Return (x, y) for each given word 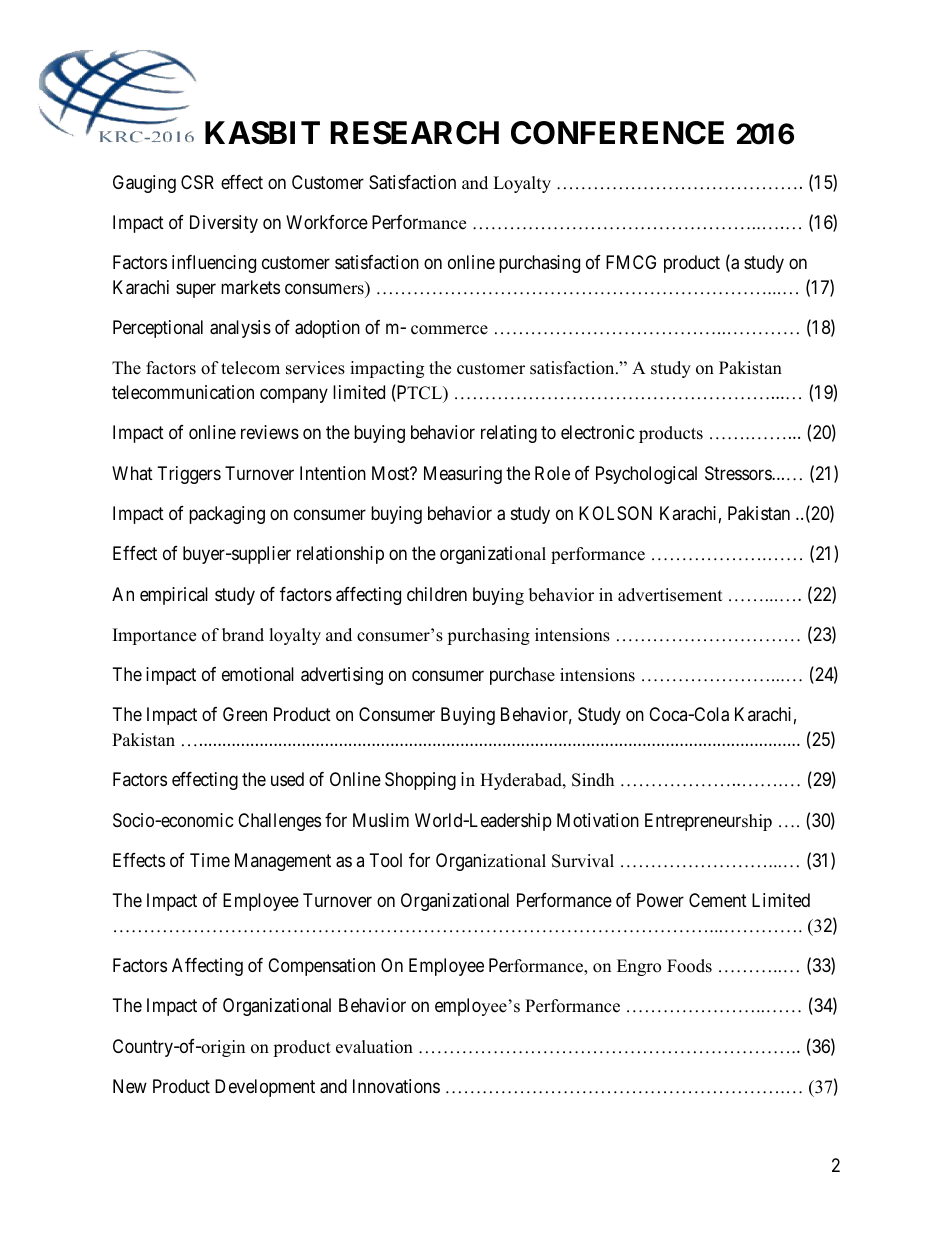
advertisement (670, 595)
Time (210, 860)
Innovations (396, 1086)
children (437, 594)
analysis (240, 329)
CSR (197, 182)
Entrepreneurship (708, 822)
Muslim (381, 820)
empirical (174, 596)
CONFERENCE (617, 133)
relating (509, 434)
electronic (598, 432)
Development (265, 1088)
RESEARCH (415, 133)
